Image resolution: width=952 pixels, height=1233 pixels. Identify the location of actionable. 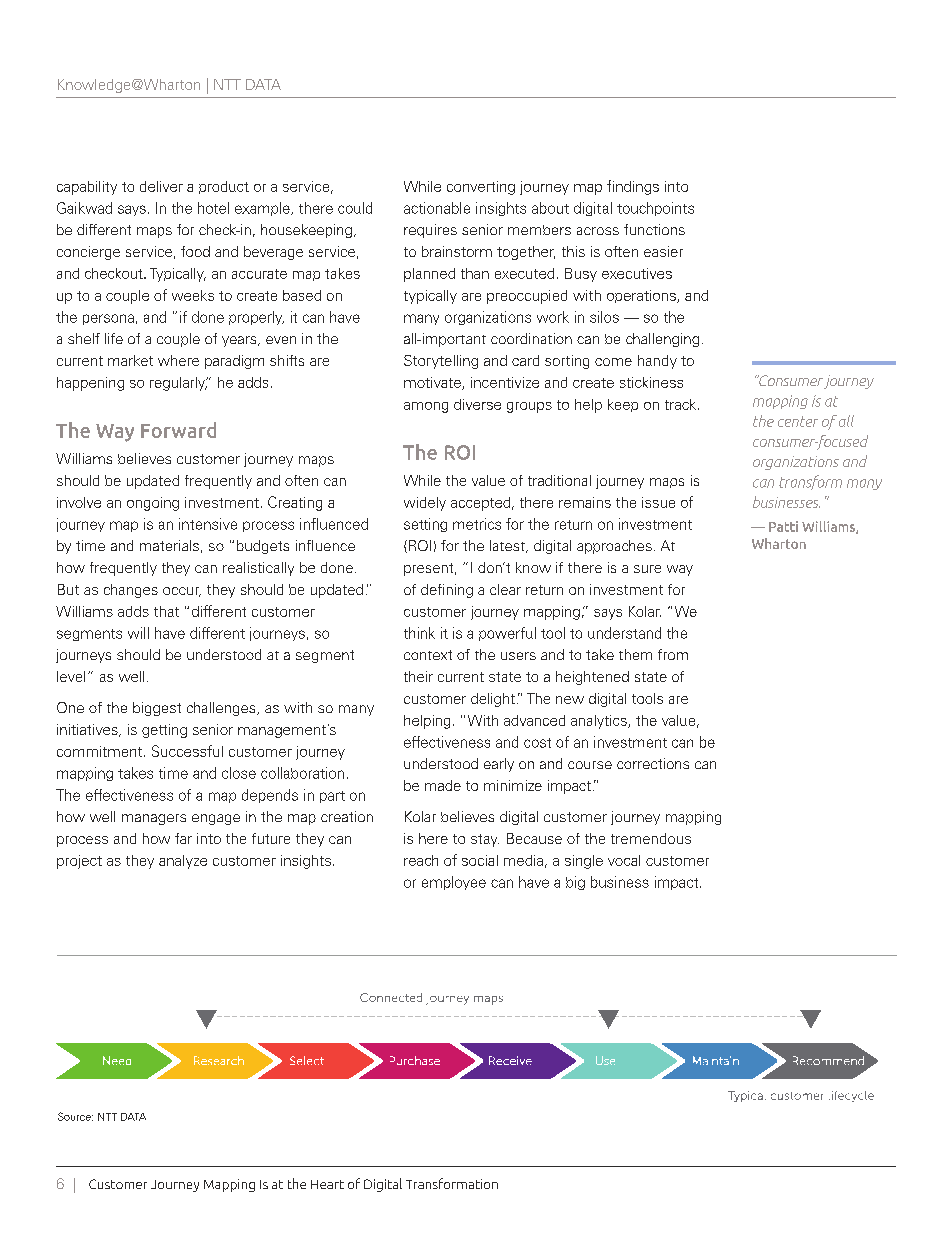
(437, 208).
